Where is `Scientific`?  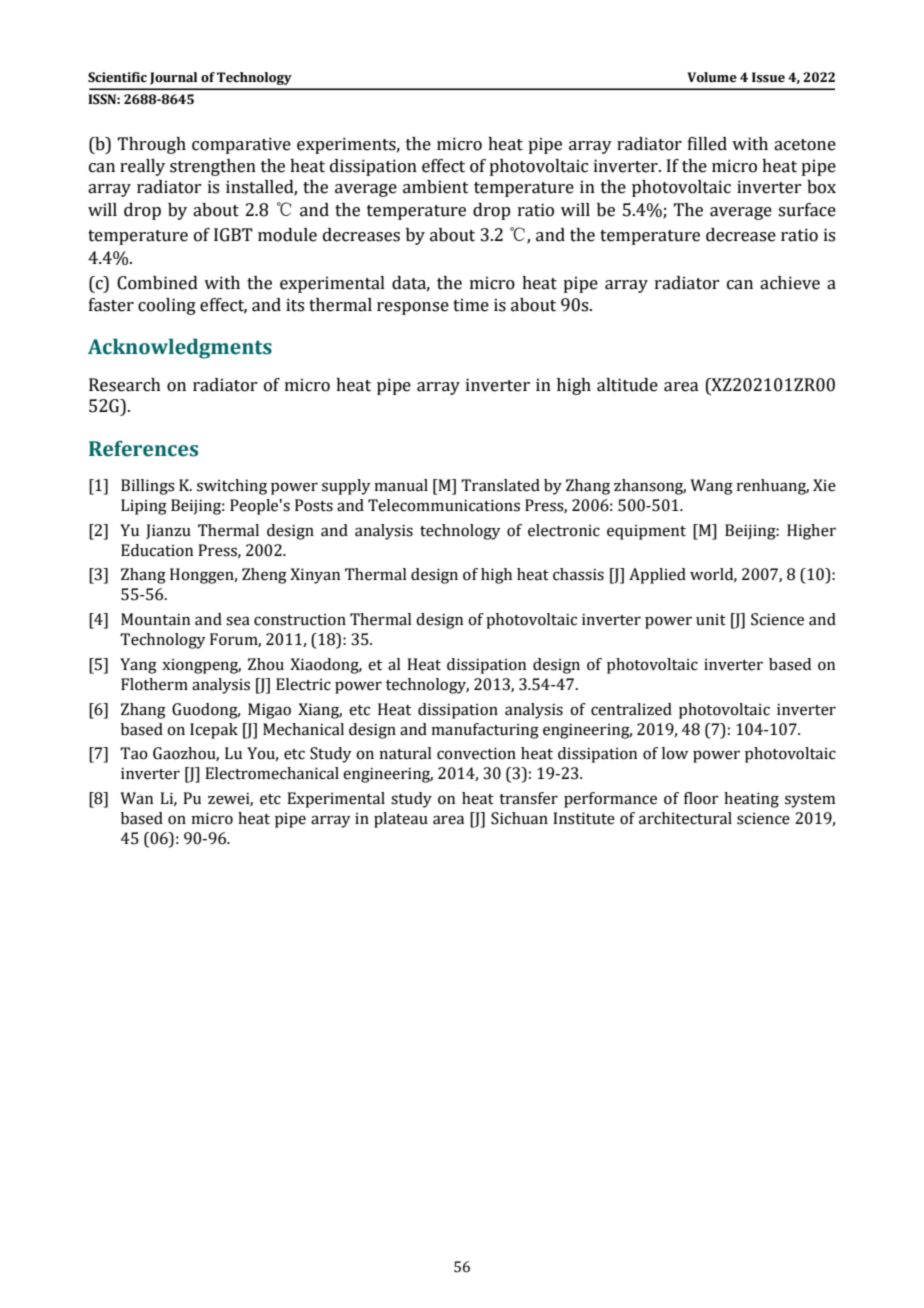
Scientific is located at coordinates (117, 77).
